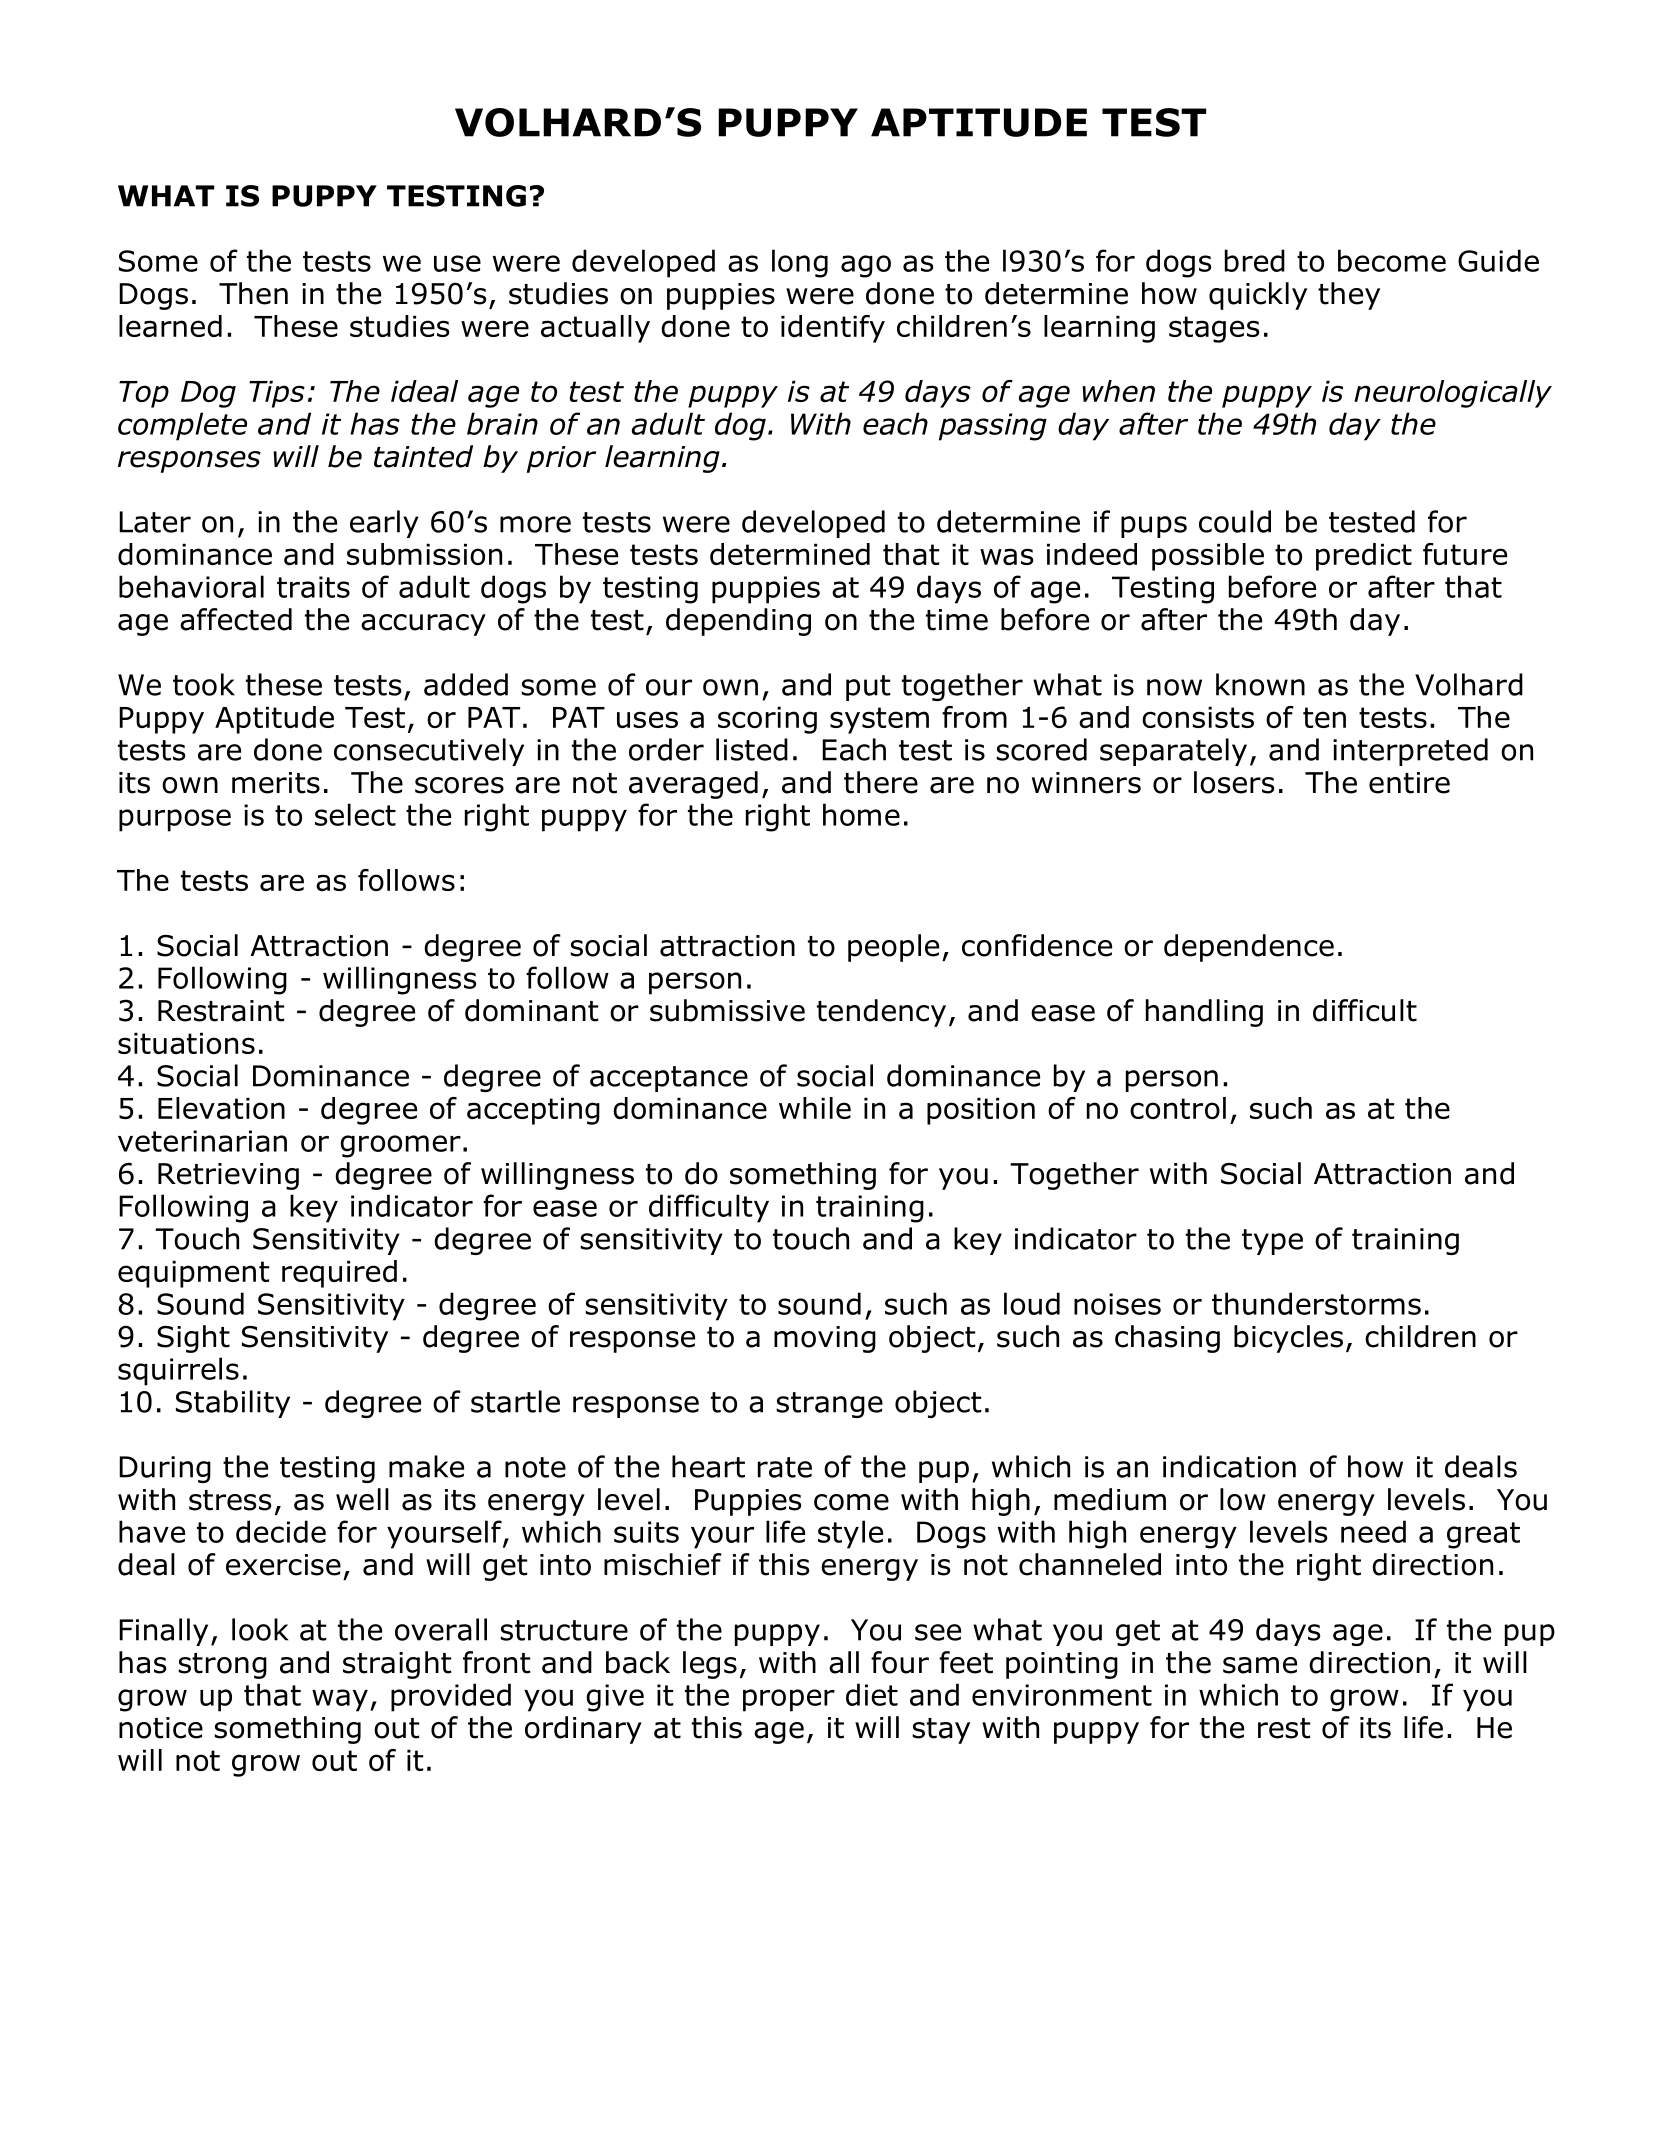  What do you see at coordinates (253, 293) in the screenshot?
I see `Then` at bounding box center [253, 293].
